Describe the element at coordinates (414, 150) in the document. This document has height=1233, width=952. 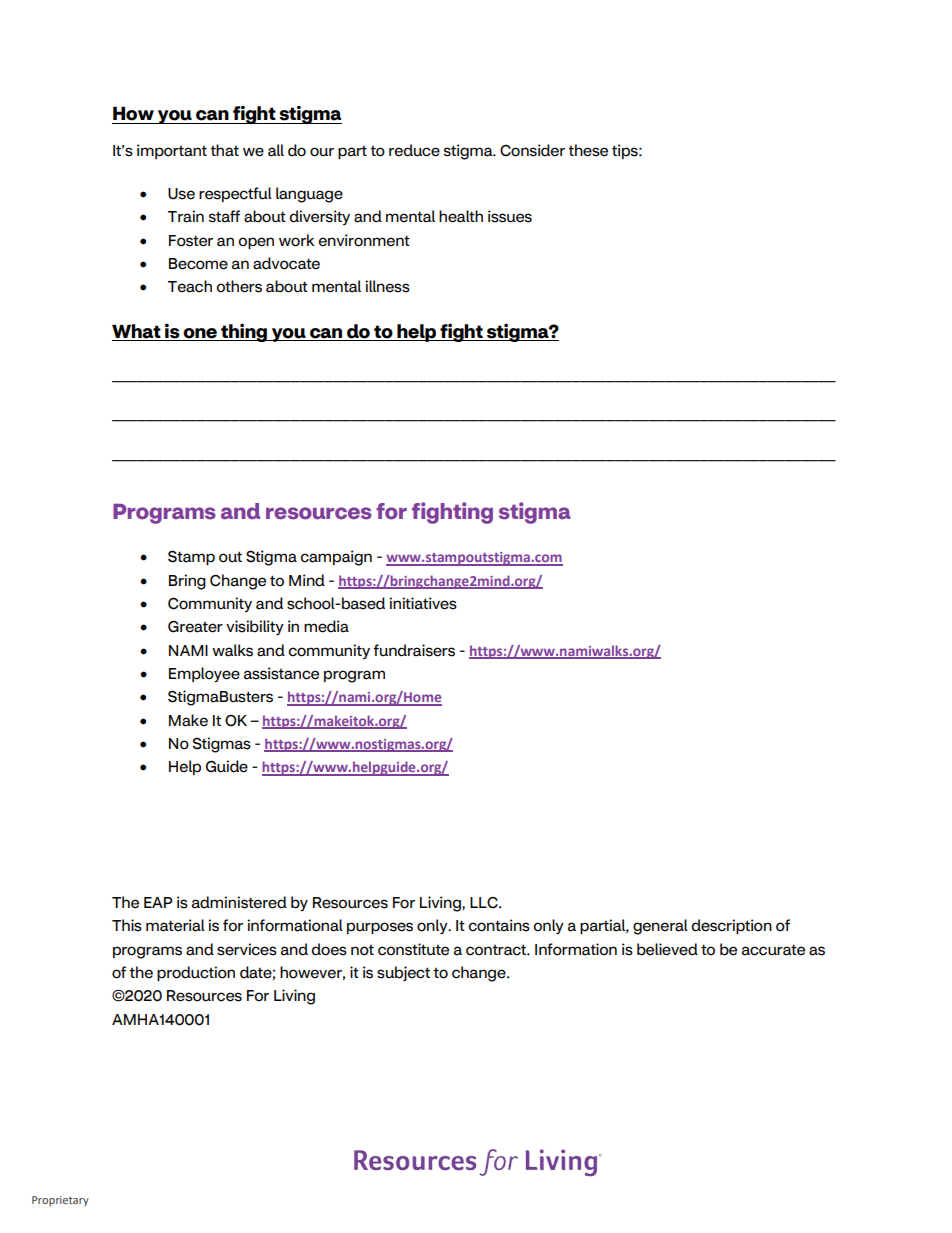
I see `reduce` at that location.
